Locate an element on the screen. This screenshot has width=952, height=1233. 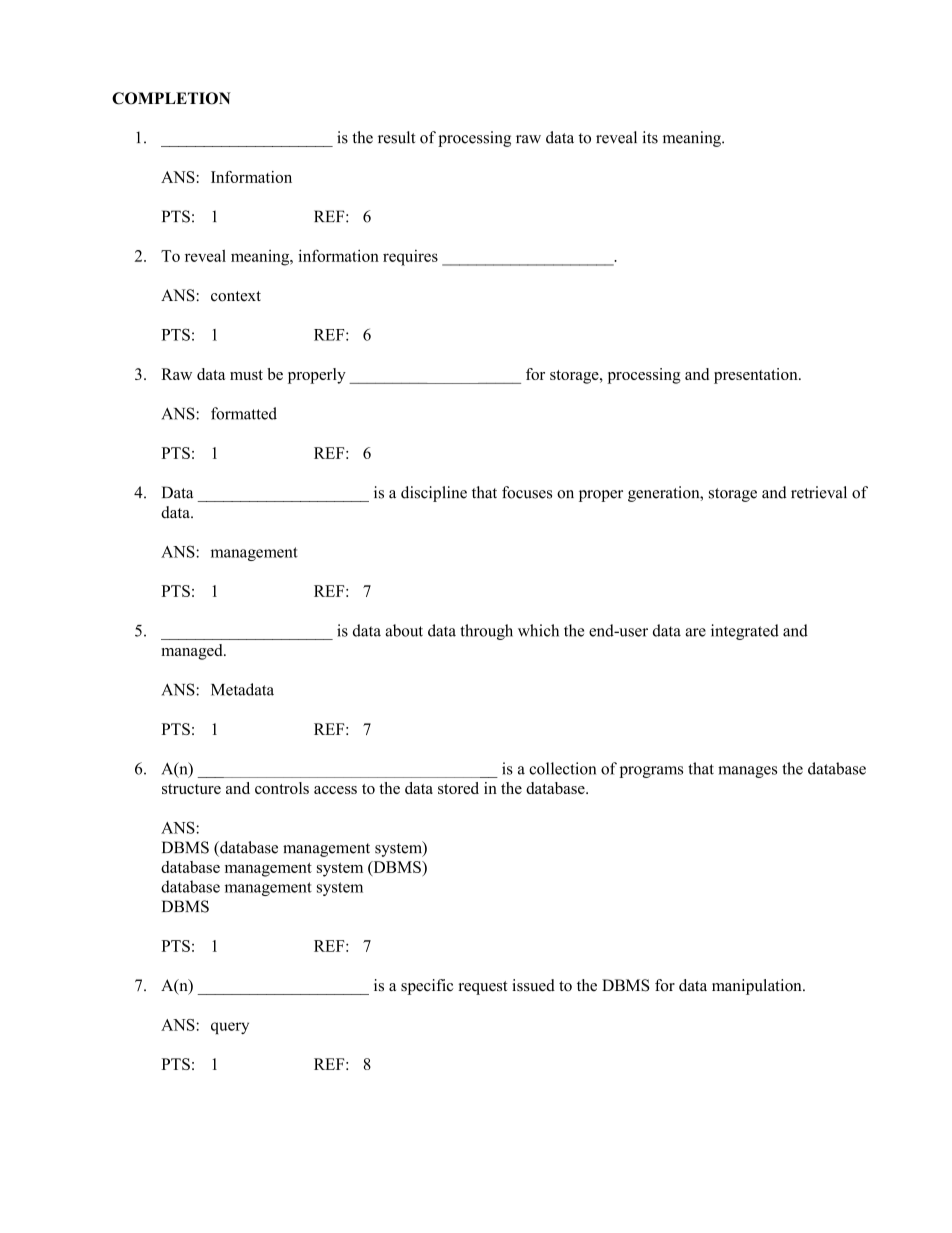
formatted is located at coordinates (244, 413).
